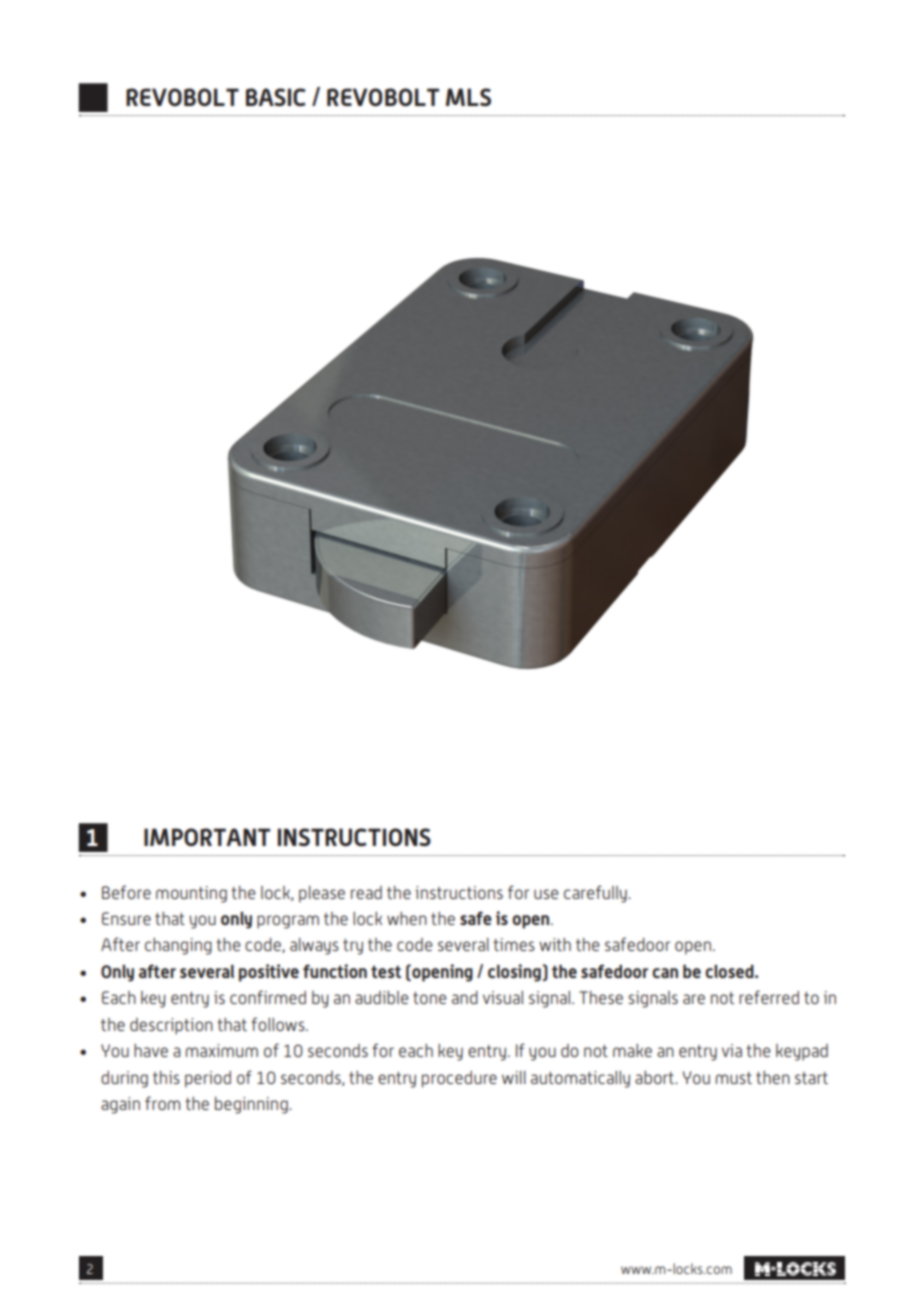 Image resolution: width=924 pixels, height=1311 pixels. Describe the element at coordinates (207, 837) in the screenshot. I see `IMPORTANT` at that location.
